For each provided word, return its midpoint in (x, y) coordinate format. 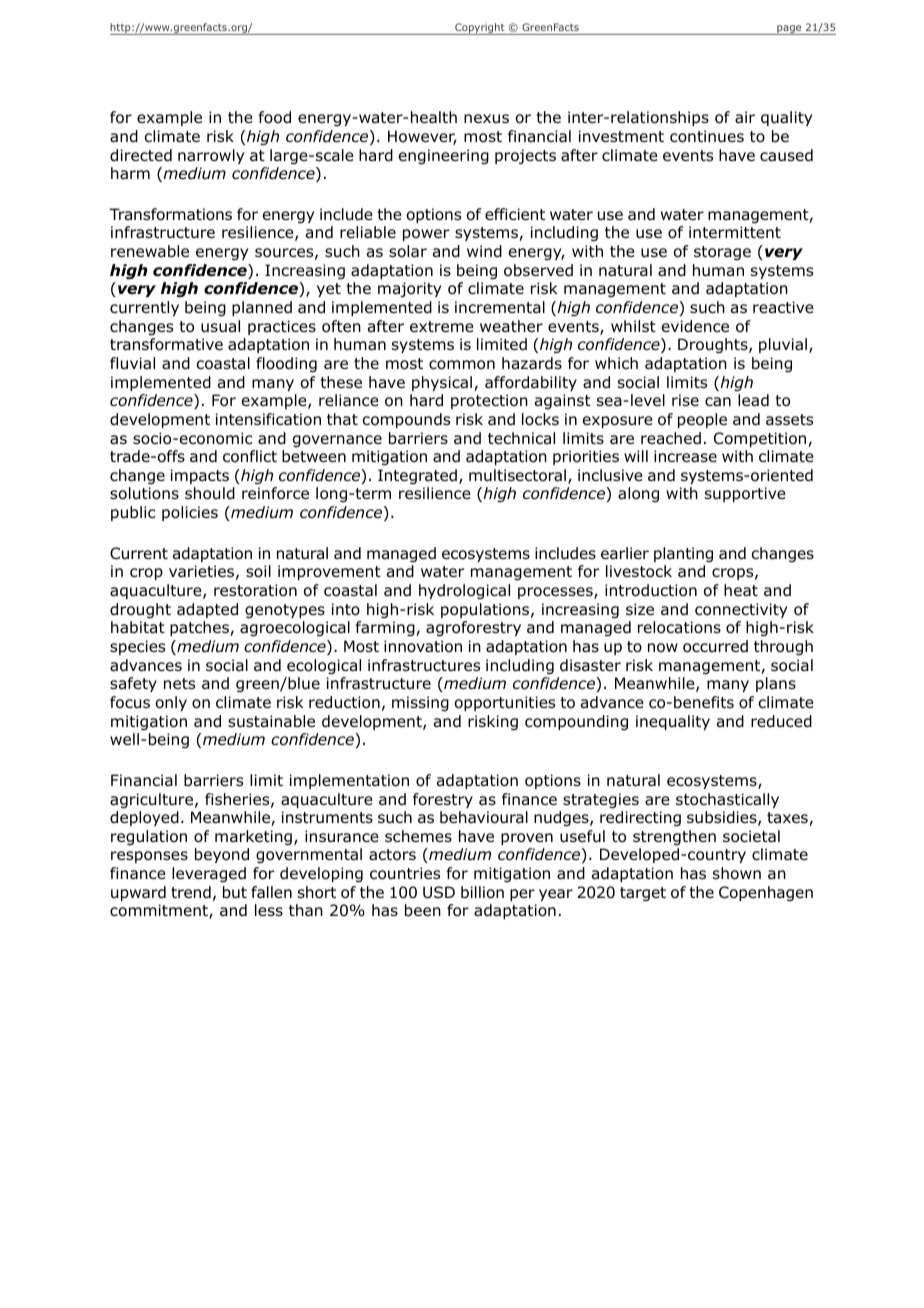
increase (685, 456)
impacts (200, 476)
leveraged (209, 874)
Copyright (480, 29)
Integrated (417, 477)
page (789, 30)
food (275, 117)
